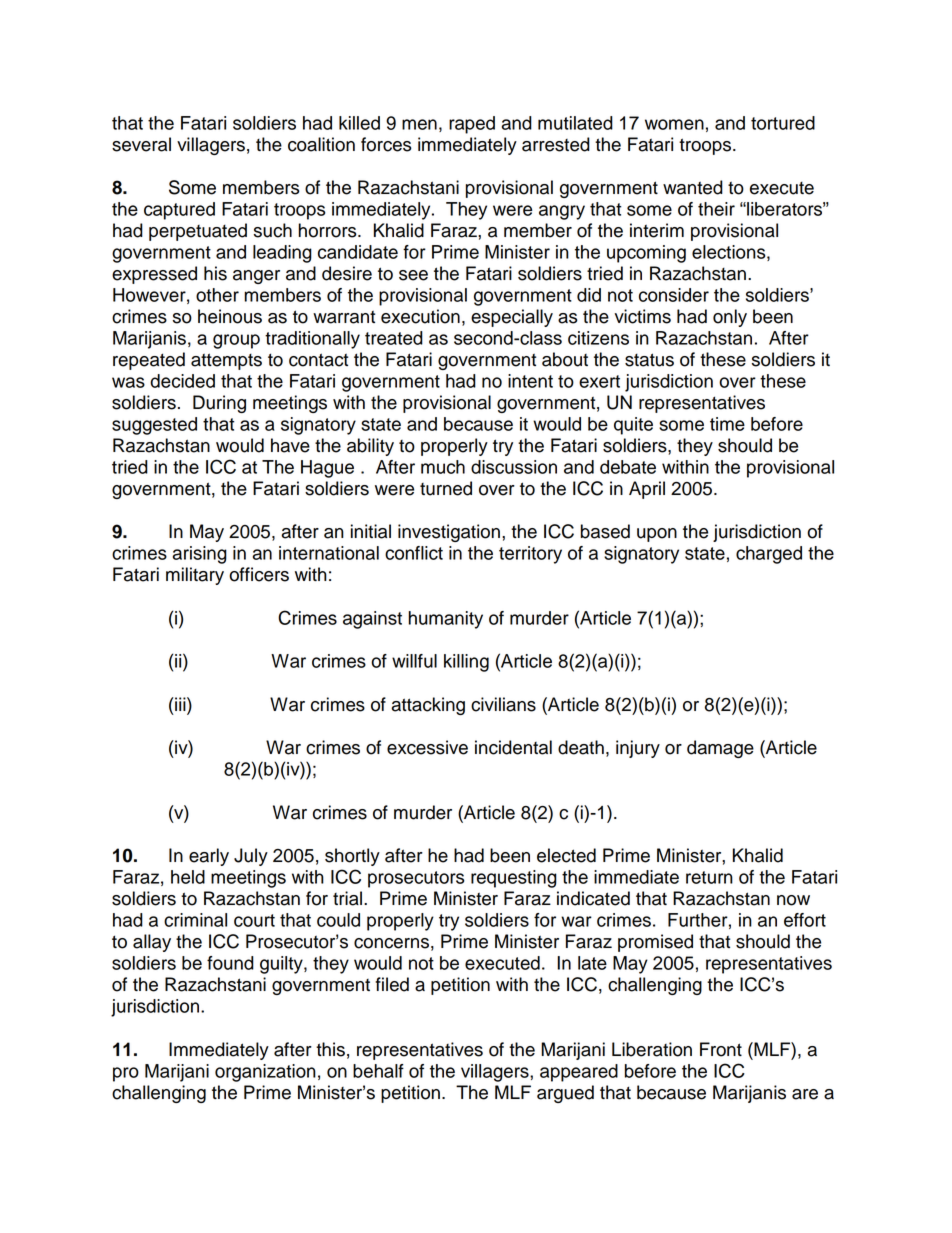 The image size is (952, 1233). Describe the element at coordinates (530, 381) in the image. I see `intent` at that location.
